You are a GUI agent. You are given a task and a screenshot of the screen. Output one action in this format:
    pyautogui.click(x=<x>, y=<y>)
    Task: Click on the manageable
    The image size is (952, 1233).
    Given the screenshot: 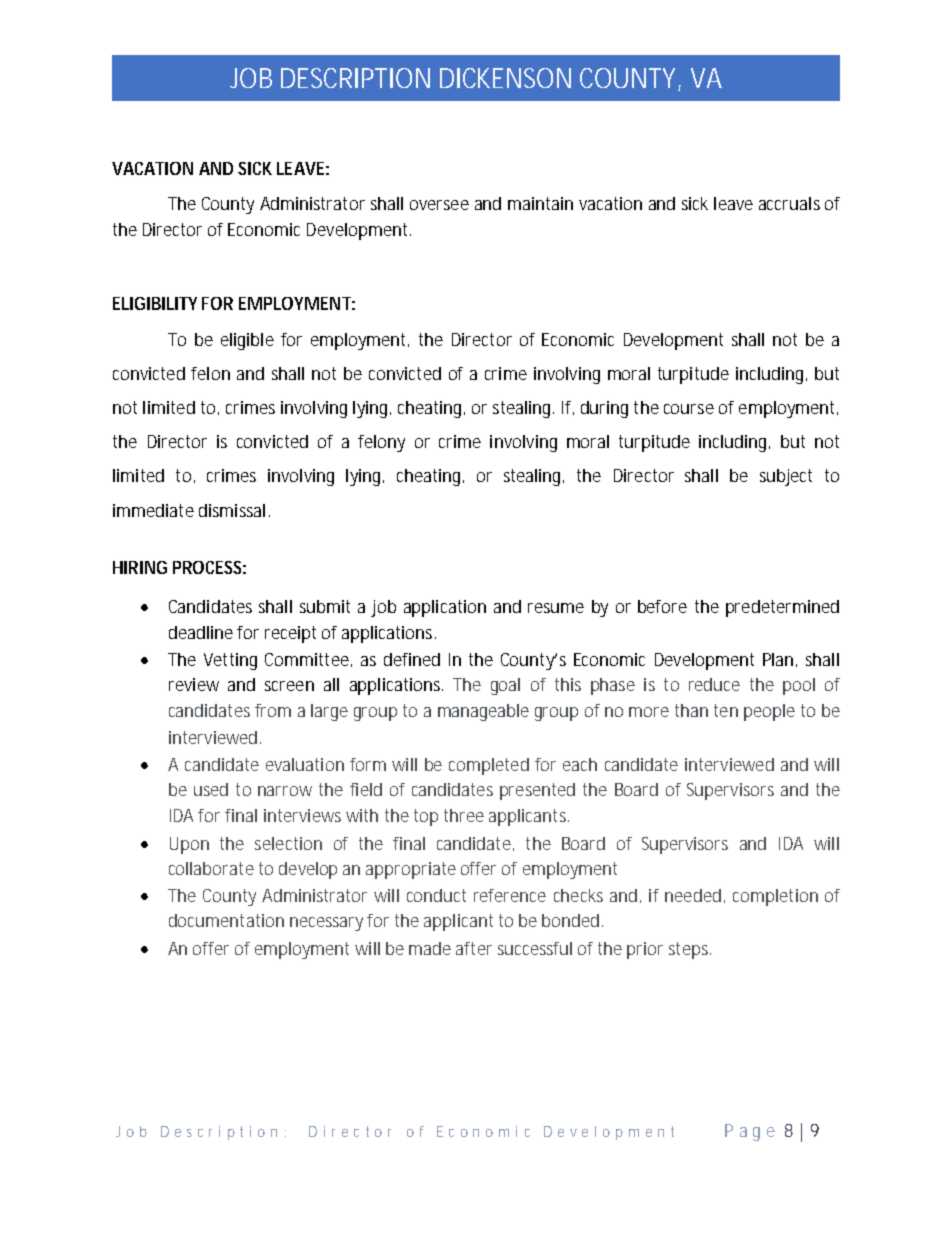 What is the action you would take?
    pyautogui.click(x=483, y=712)
